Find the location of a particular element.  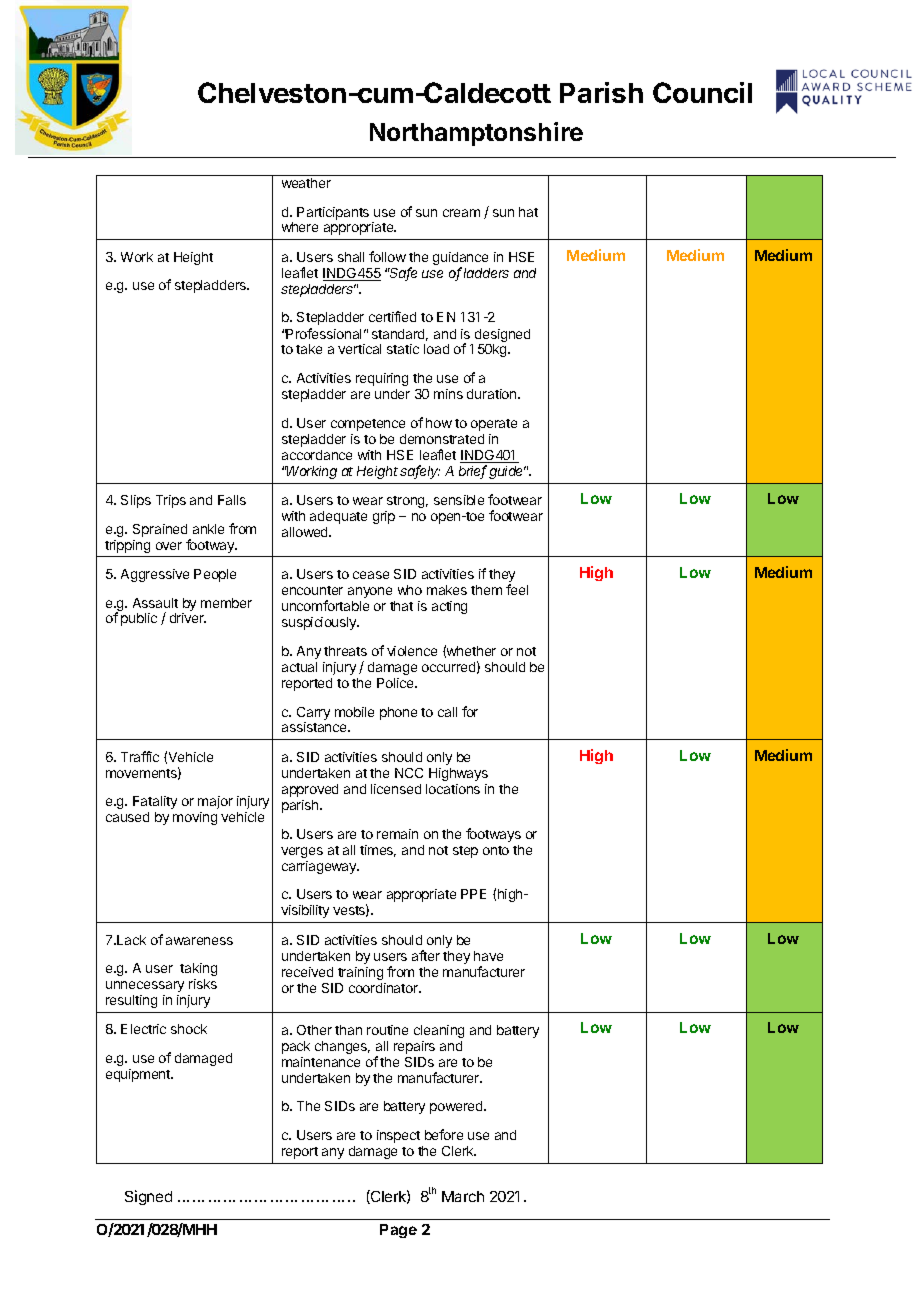

duration is located at coordinates (493, 394).
